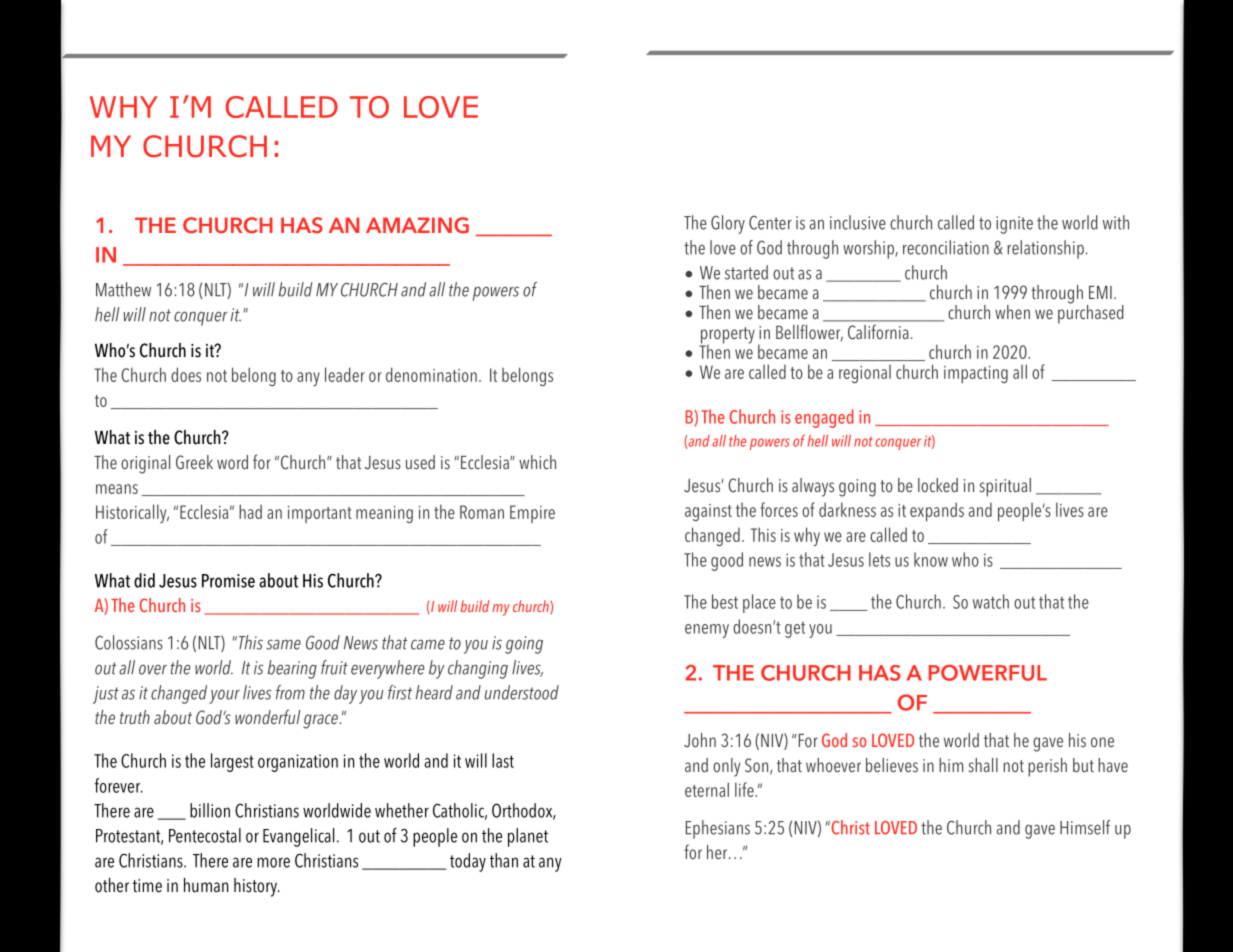 The image size is (1233, 952). I want to click on reconciliation, so click(946, 247).
